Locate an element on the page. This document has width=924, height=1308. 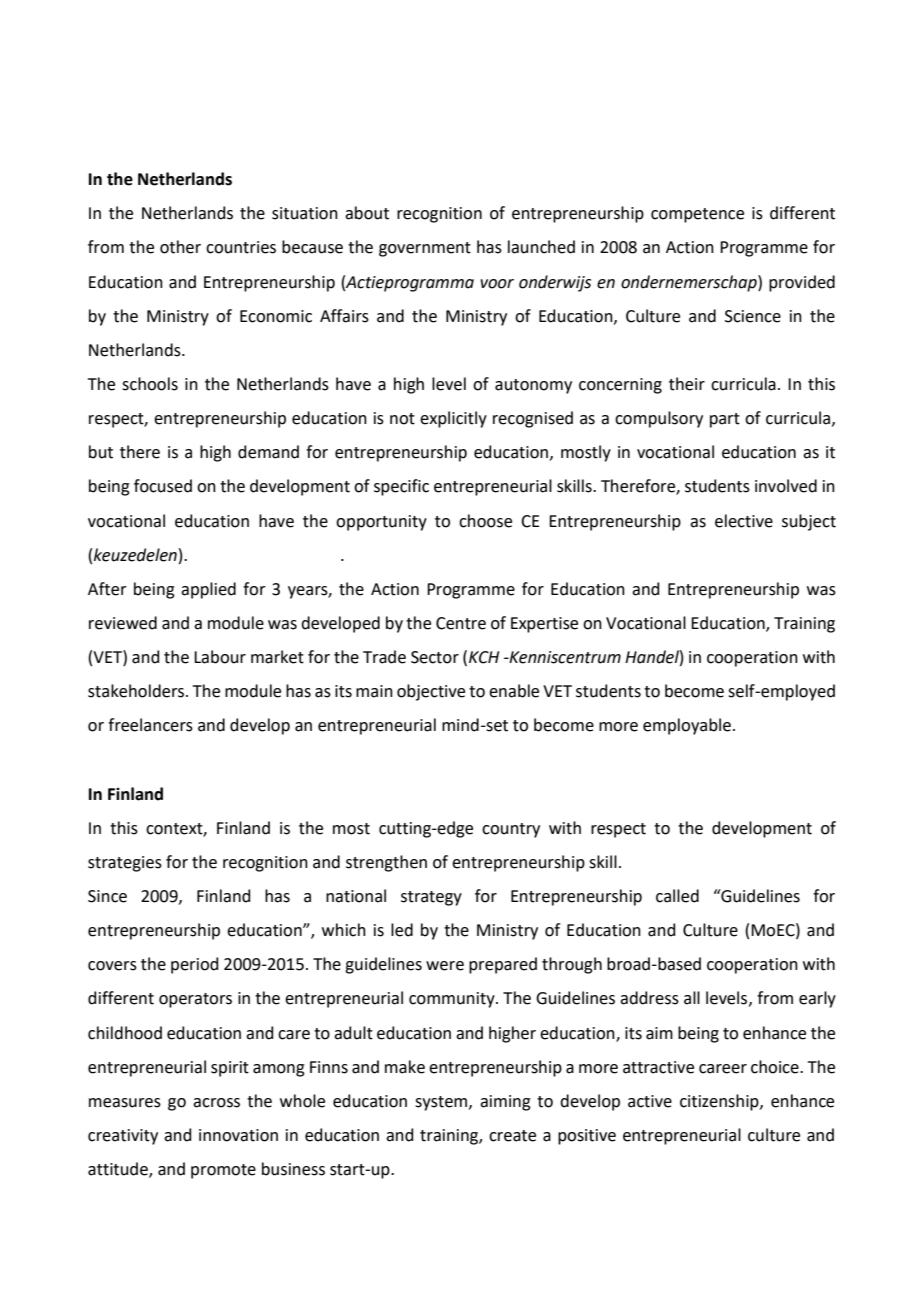
period is located at coordinates (195, 965).
